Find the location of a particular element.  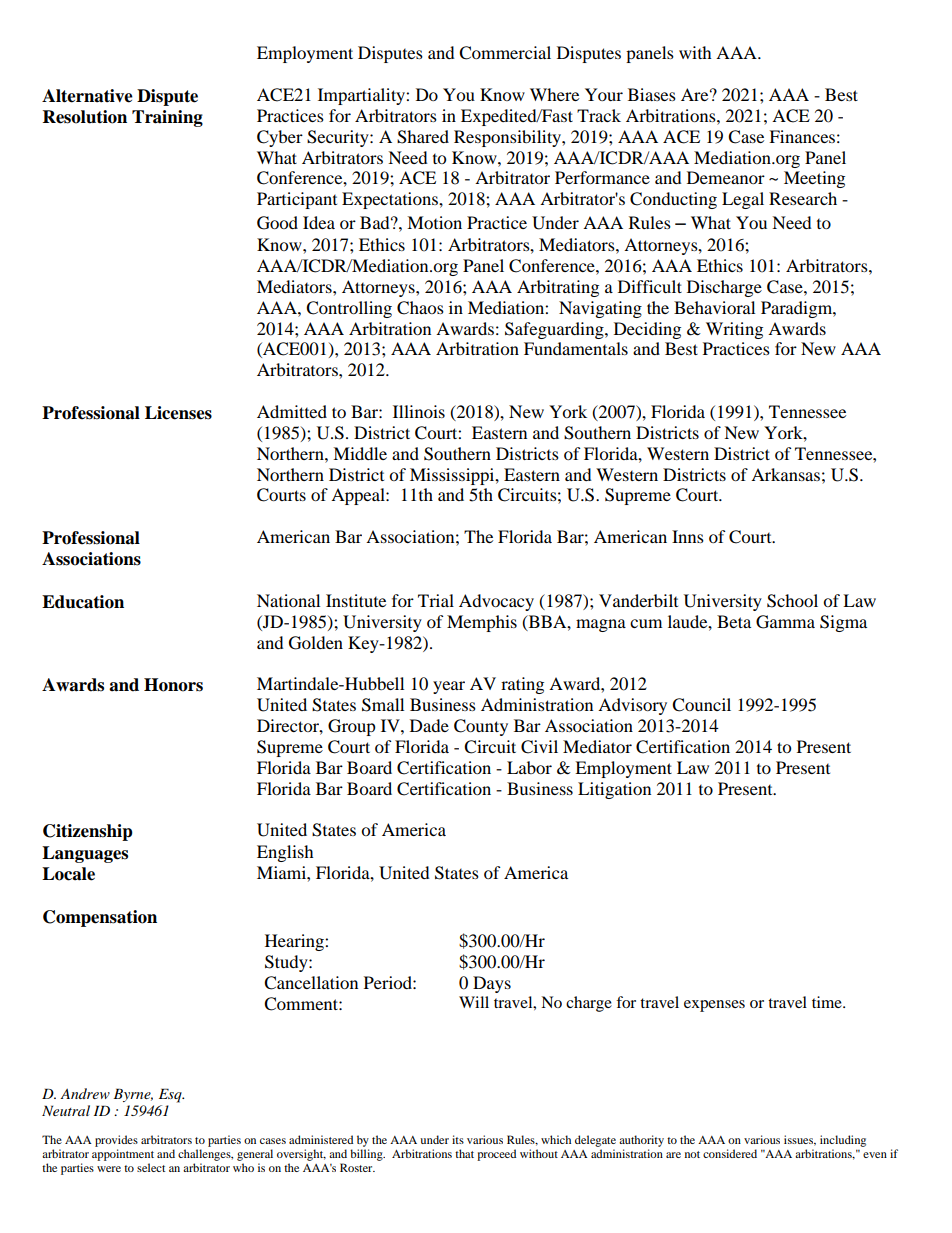

provides is located at coordinates (116, 1142).
